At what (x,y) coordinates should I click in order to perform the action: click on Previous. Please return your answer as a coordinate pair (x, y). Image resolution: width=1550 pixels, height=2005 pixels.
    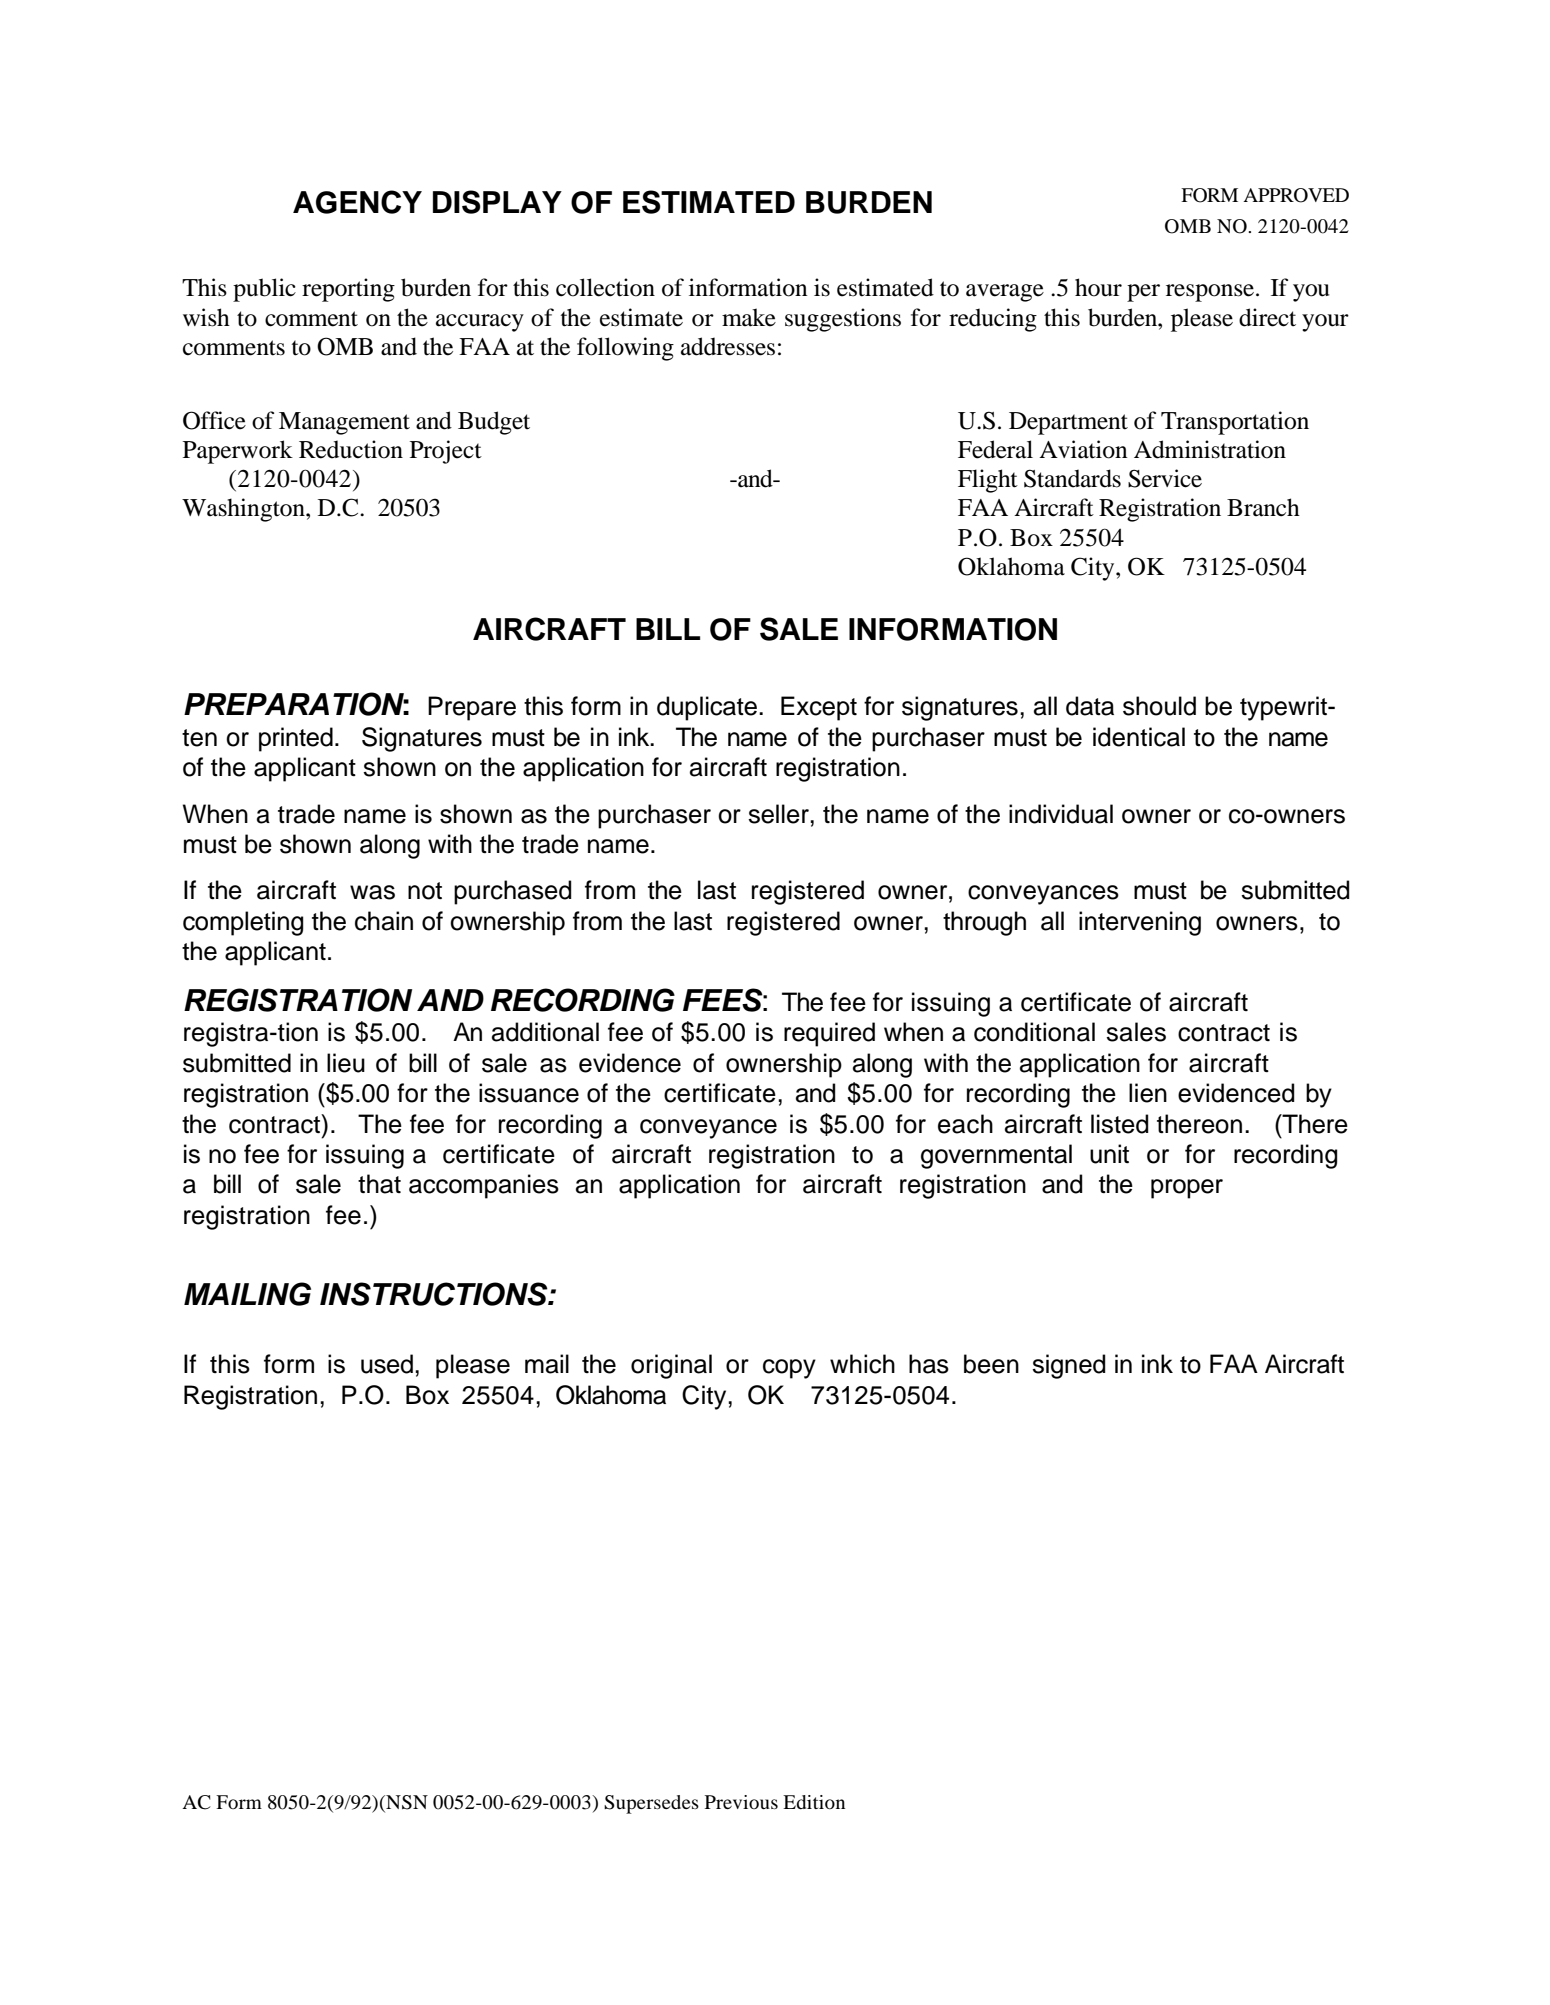
    Looking at the image, I should click on (741, 1802).
